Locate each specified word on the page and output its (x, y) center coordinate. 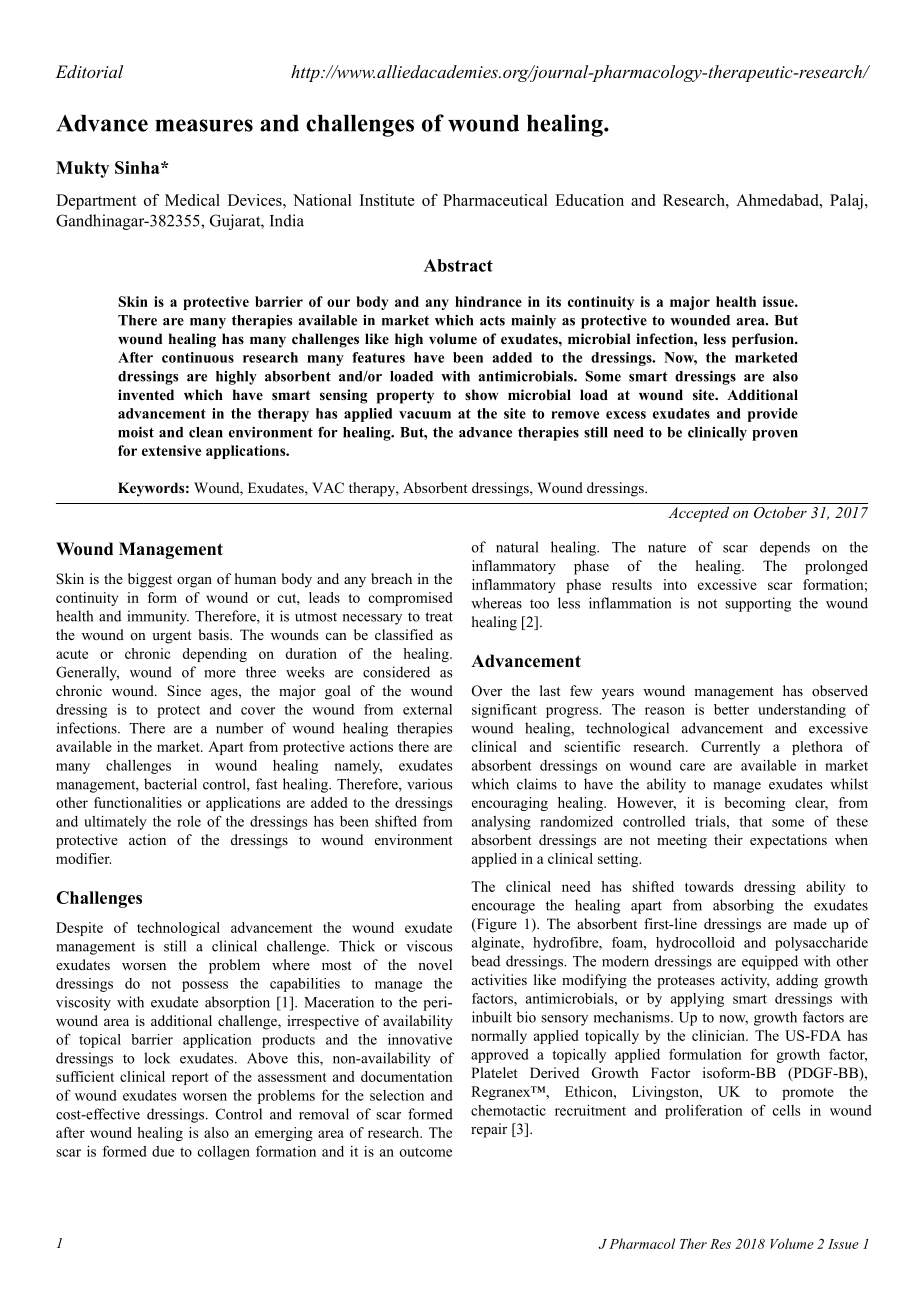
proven (775, 435)
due (163, 1151)
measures (204, 125)
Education (589, 200)
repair (489, 1130)
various (430, 784)
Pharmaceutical (495, 200)
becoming (754, 804)
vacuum (425, 415)
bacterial (170, 784)
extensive (171, 450)
